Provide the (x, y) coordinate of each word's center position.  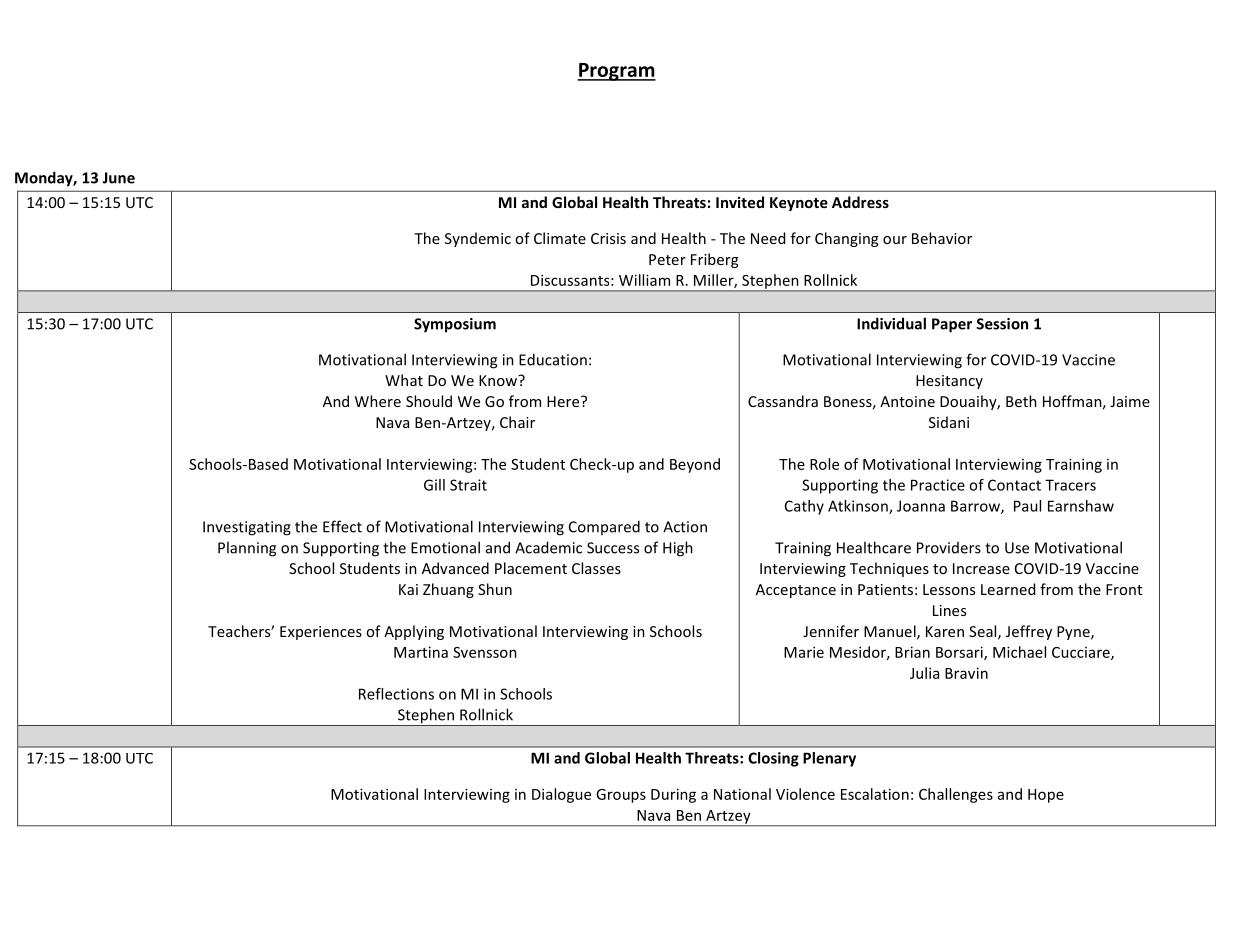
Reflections (396, 694)
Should (429, 401)
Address (860, 202)
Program (616, 72)
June (118, 178)
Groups (621, 796)
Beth (1021, 401)
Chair (517, 422)
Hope (1046, 796)
